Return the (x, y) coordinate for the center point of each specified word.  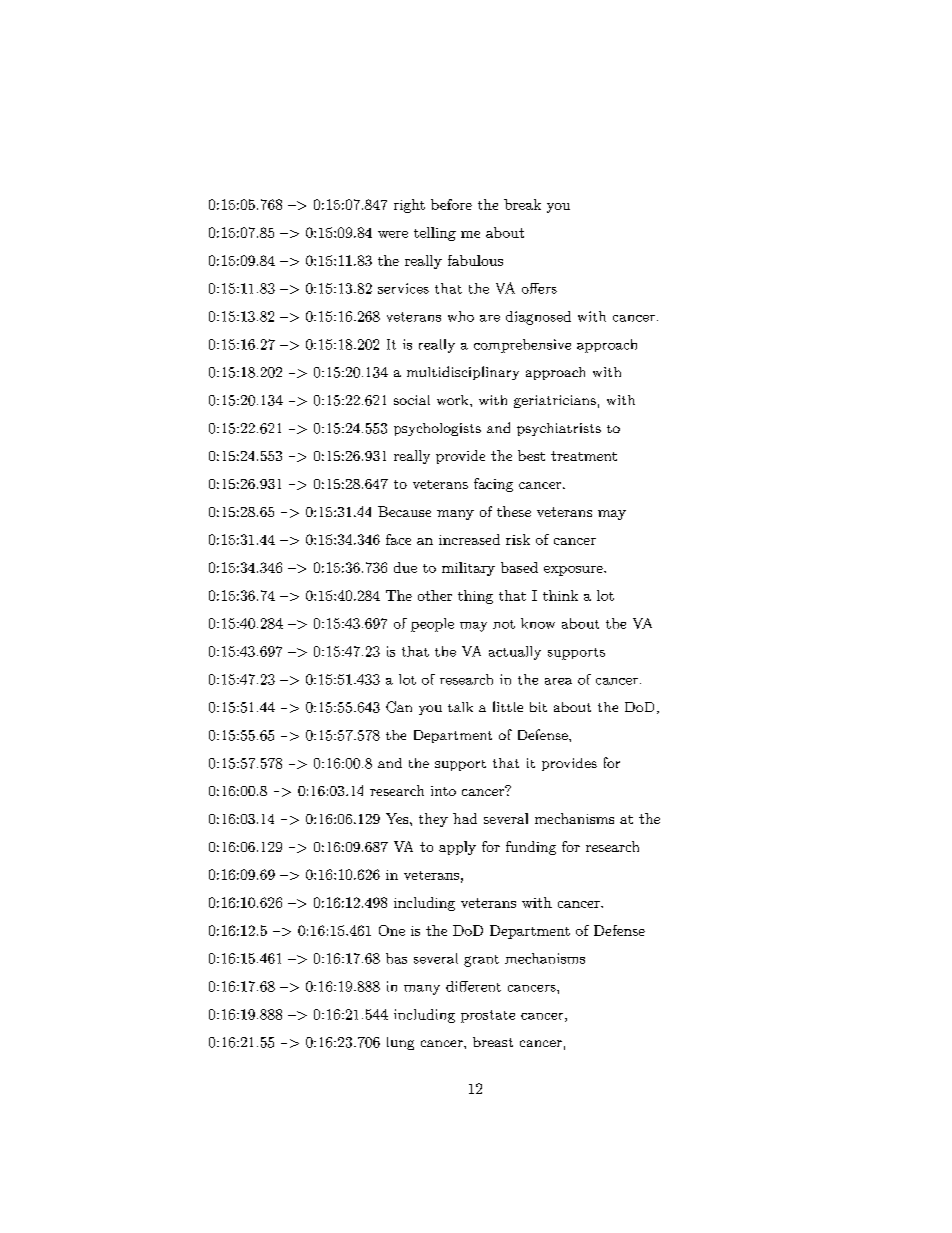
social (412, 400)
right (409, 206)
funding (531, 848)
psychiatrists (559, 429)
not (504, 624)
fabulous (475, 260)
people (432, 625)
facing (493, 485)
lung (400, 1043)
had (465, 818)
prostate (488, 1016)
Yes (398, 818)
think (560, 595)
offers (539, 288)
